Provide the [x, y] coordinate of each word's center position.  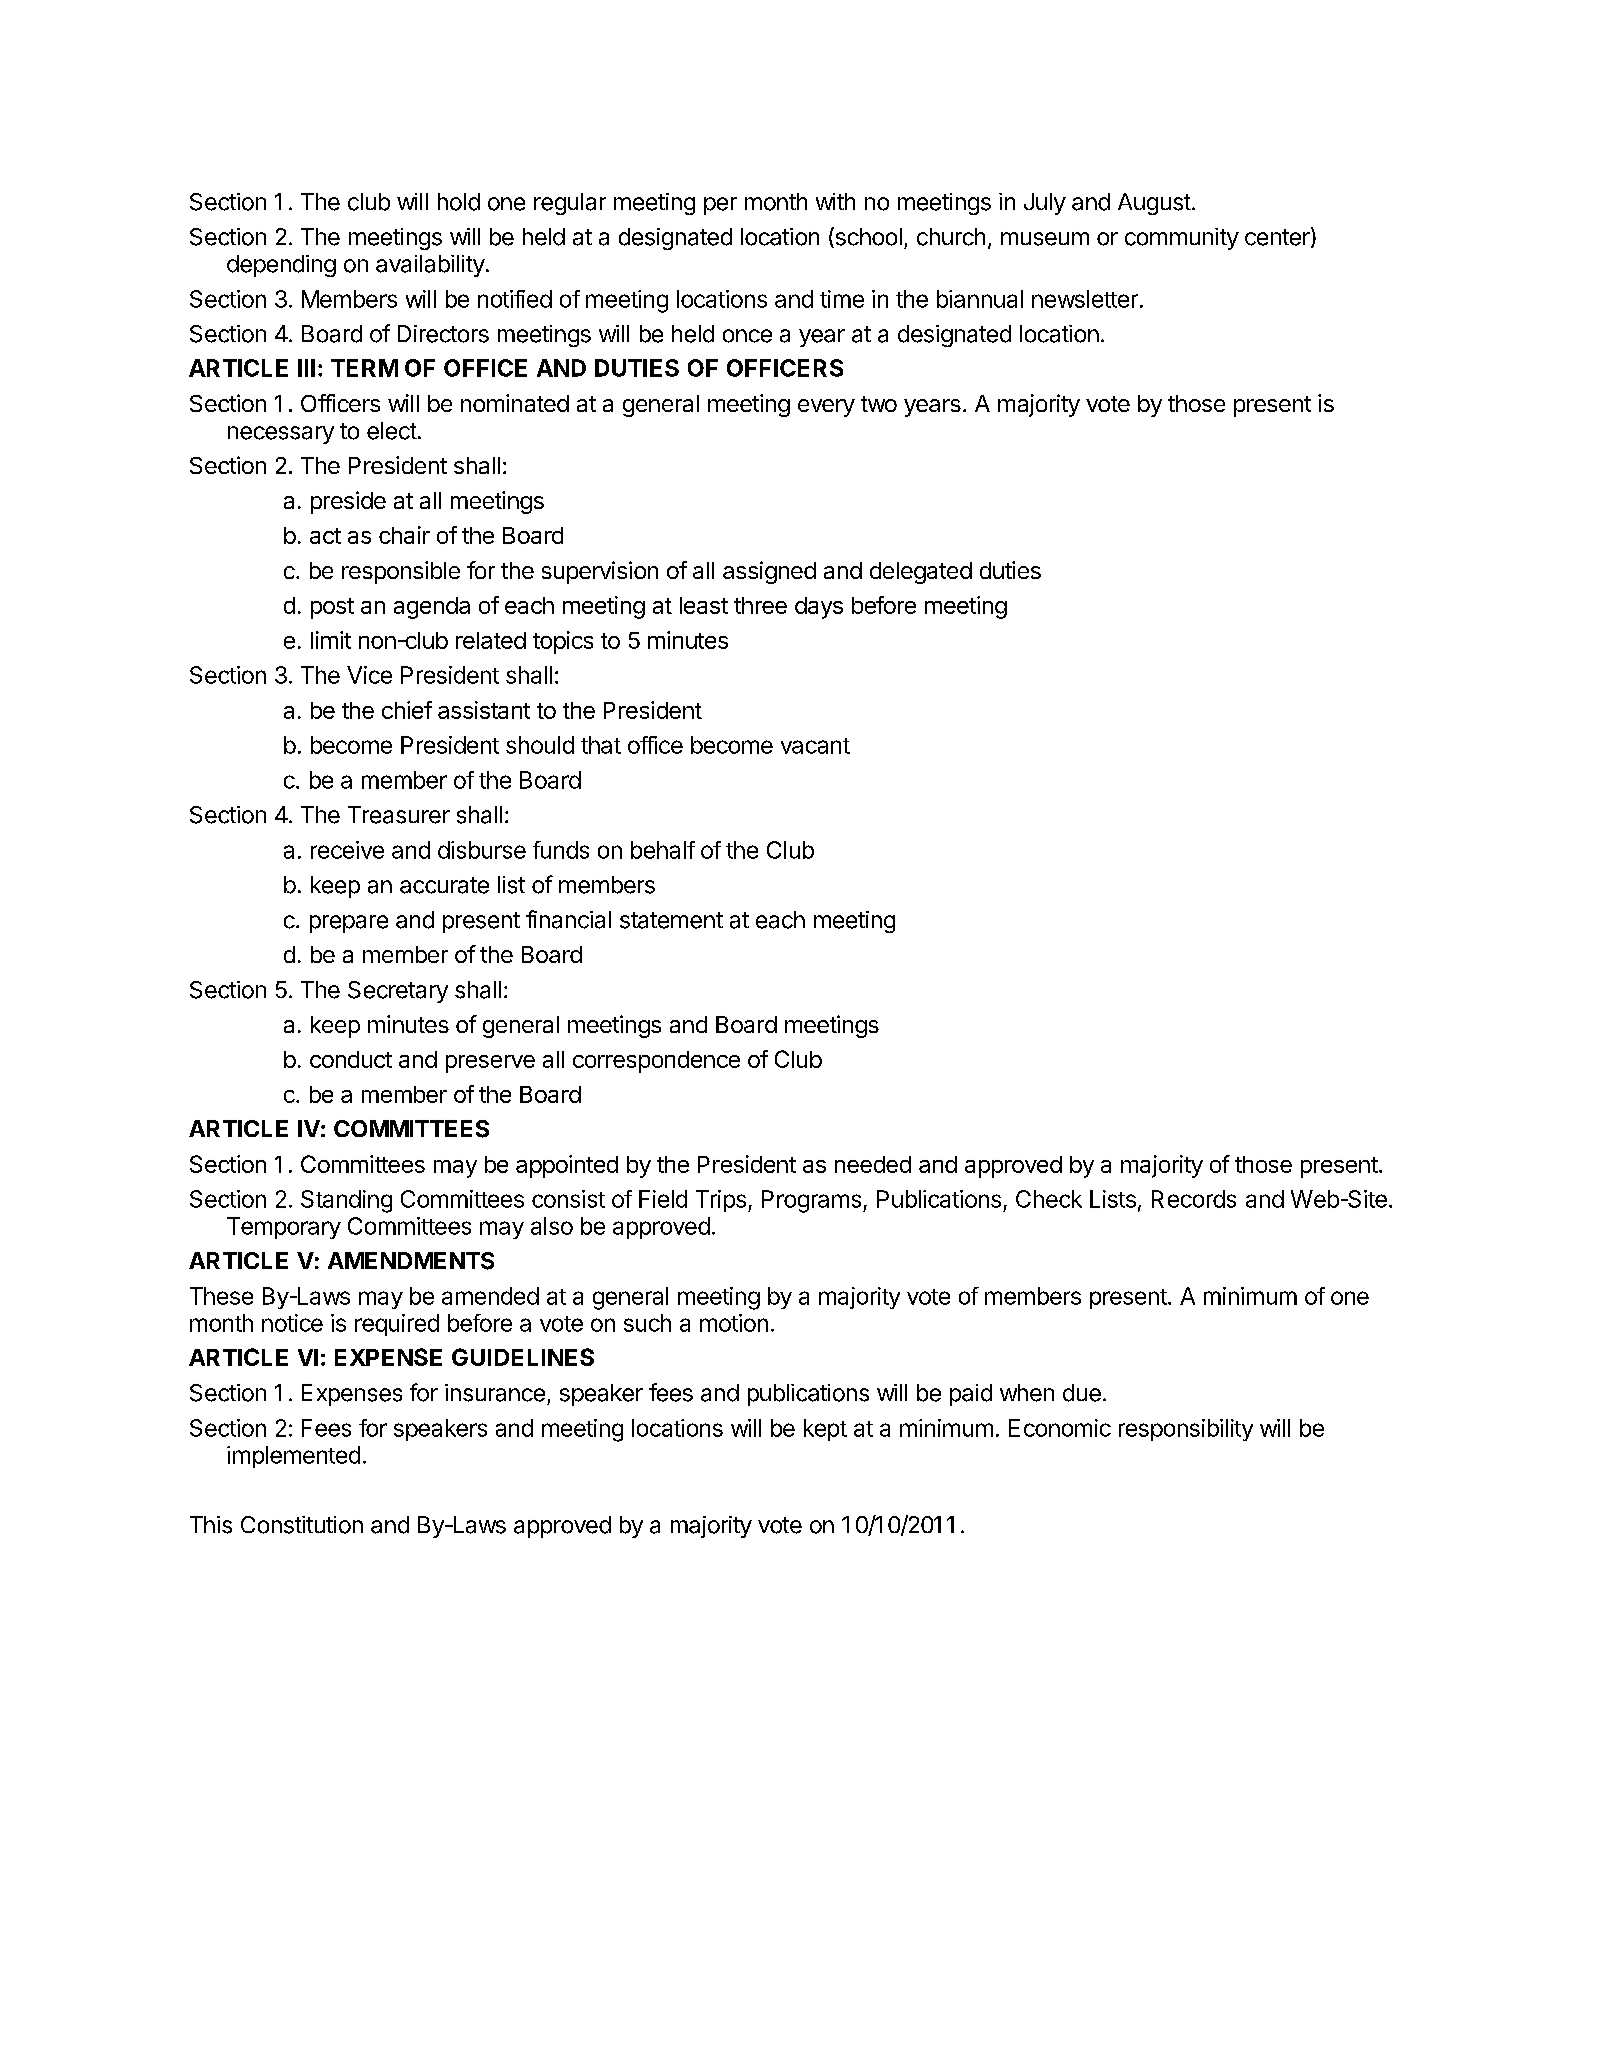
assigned [769, 572]
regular [570, 204]
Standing [346, 1201]
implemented [293, 1457]
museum [1045, 239]
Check [1049, 1199]
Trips [721, 1201]
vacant [815, 746]
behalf [663, 850]
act [325, 536]
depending [281, 266]
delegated [921, 573]
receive [347, 850]
